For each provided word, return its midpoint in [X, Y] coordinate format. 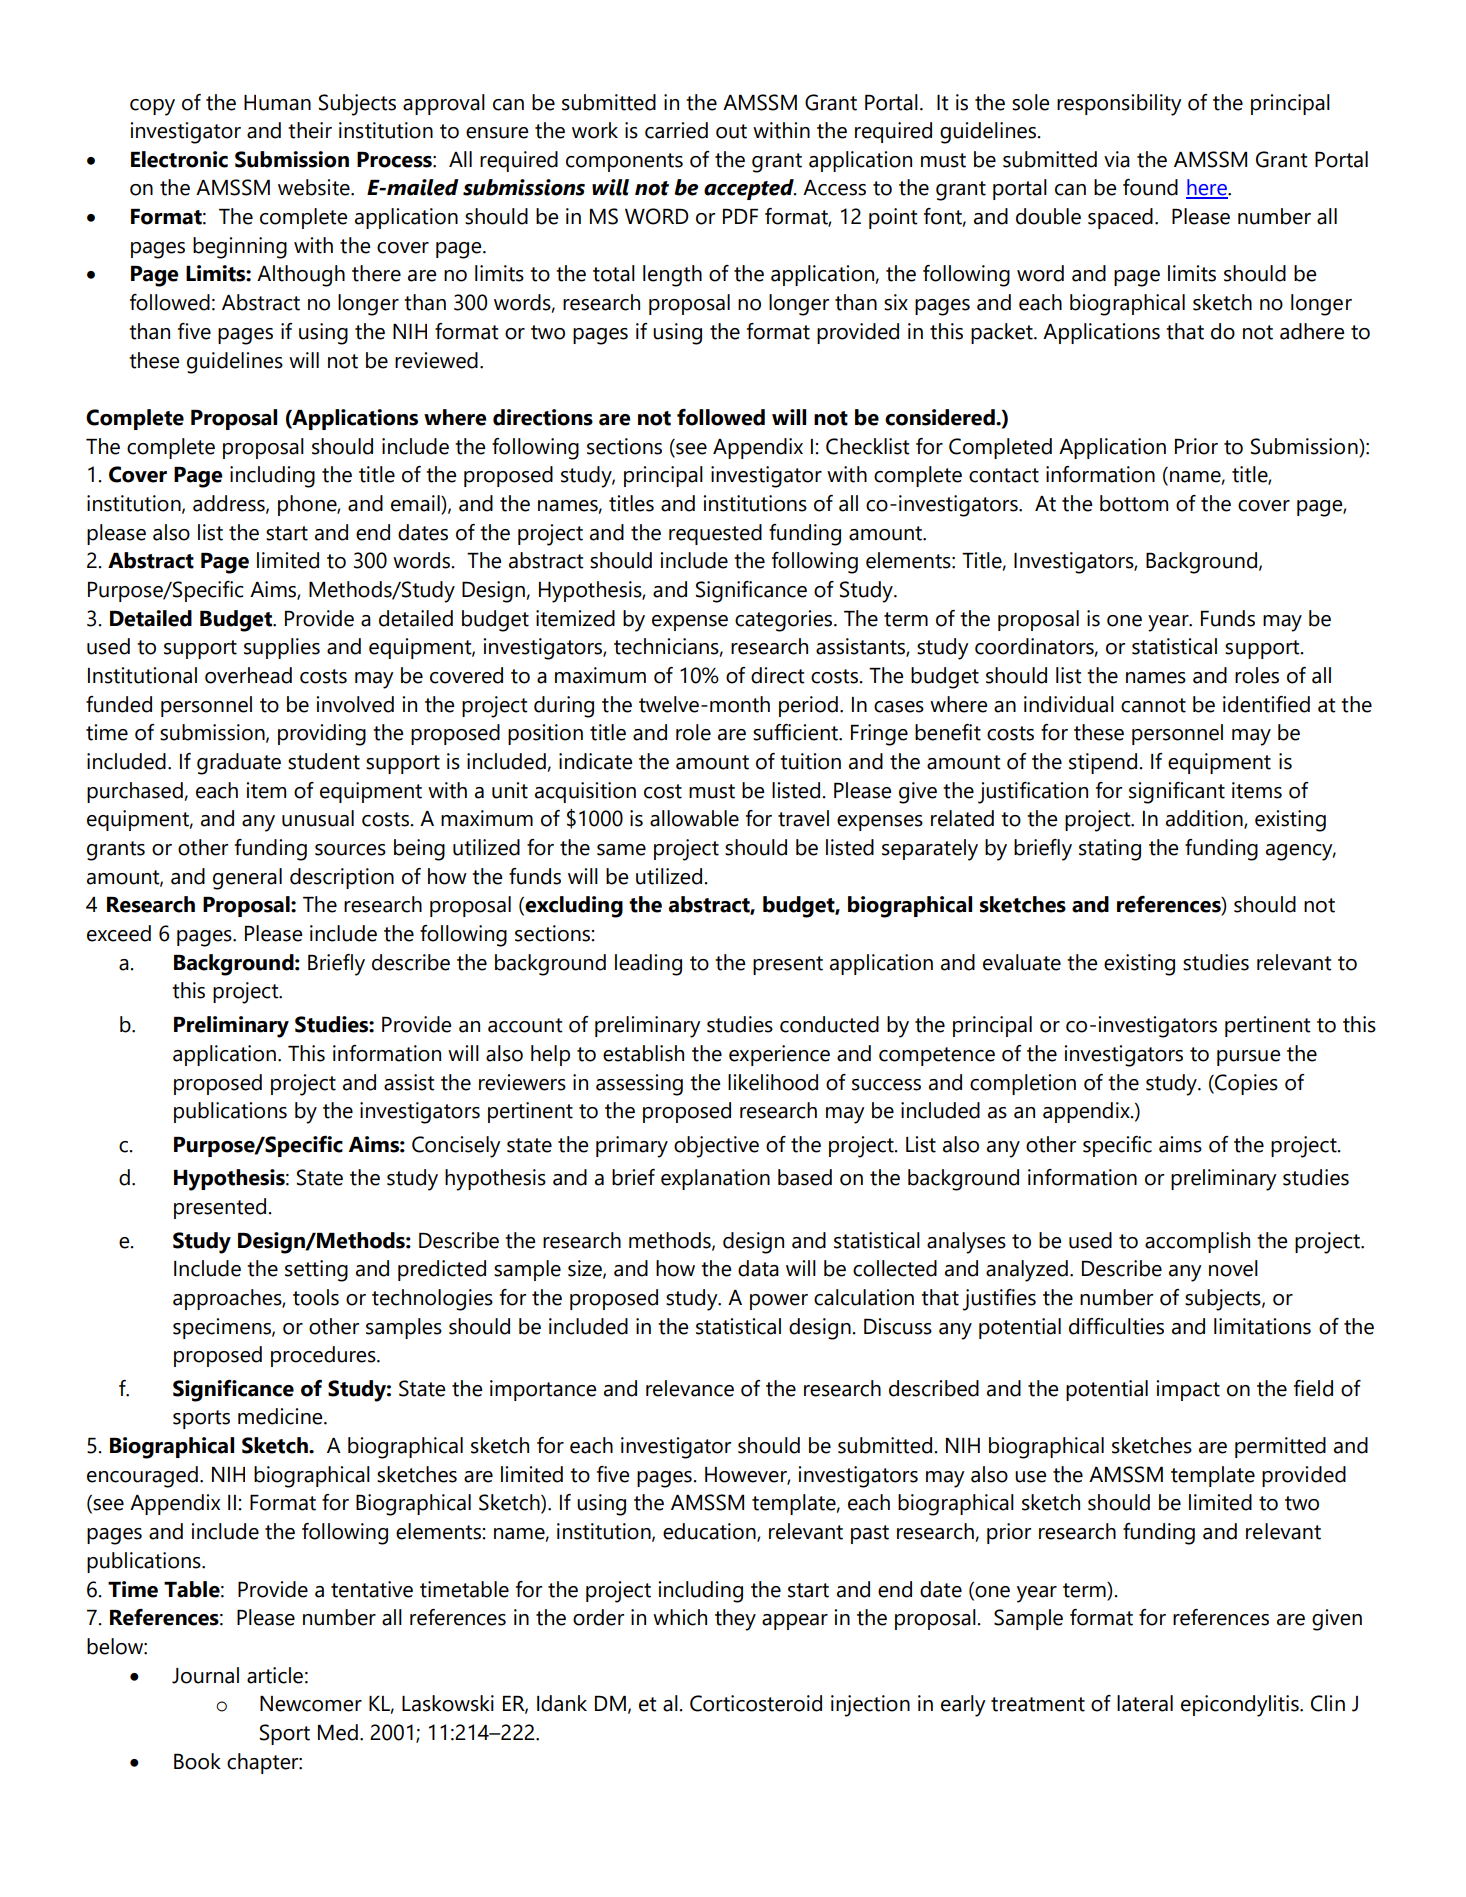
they [735, 1620]
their [310, 130]
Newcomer [311, 1704]
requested [715, 534]
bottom [1134, 503]
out [731, 131]
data [758, 1268]
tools [316, 1297]
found [1150, 187]
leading [648, 965]
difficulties [1116, 1326]
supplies [282, 648]
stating [1110, 850]
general [247, 879]
